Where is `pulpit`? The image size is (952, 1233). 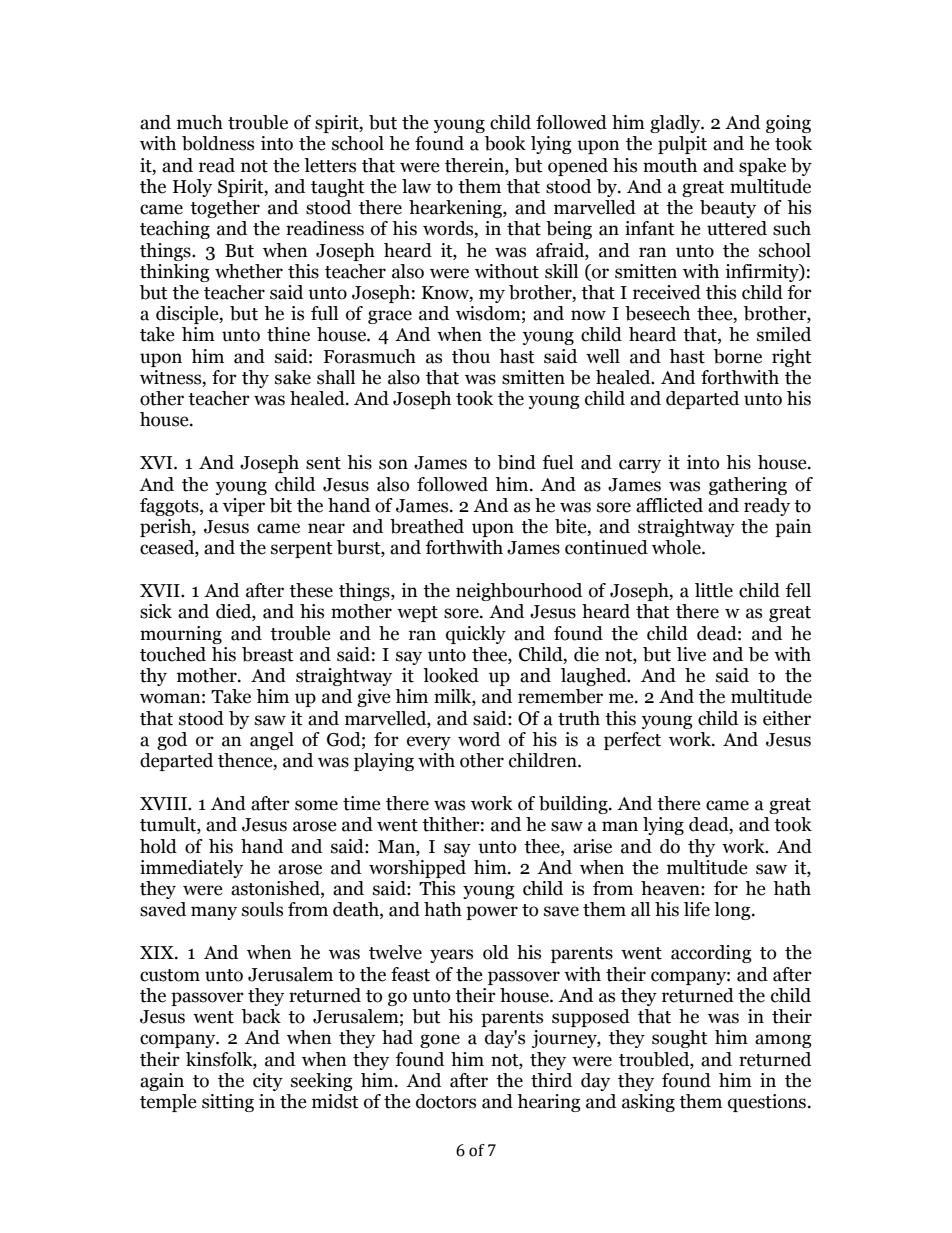
pulpit is located at coordinates (682, 145).
